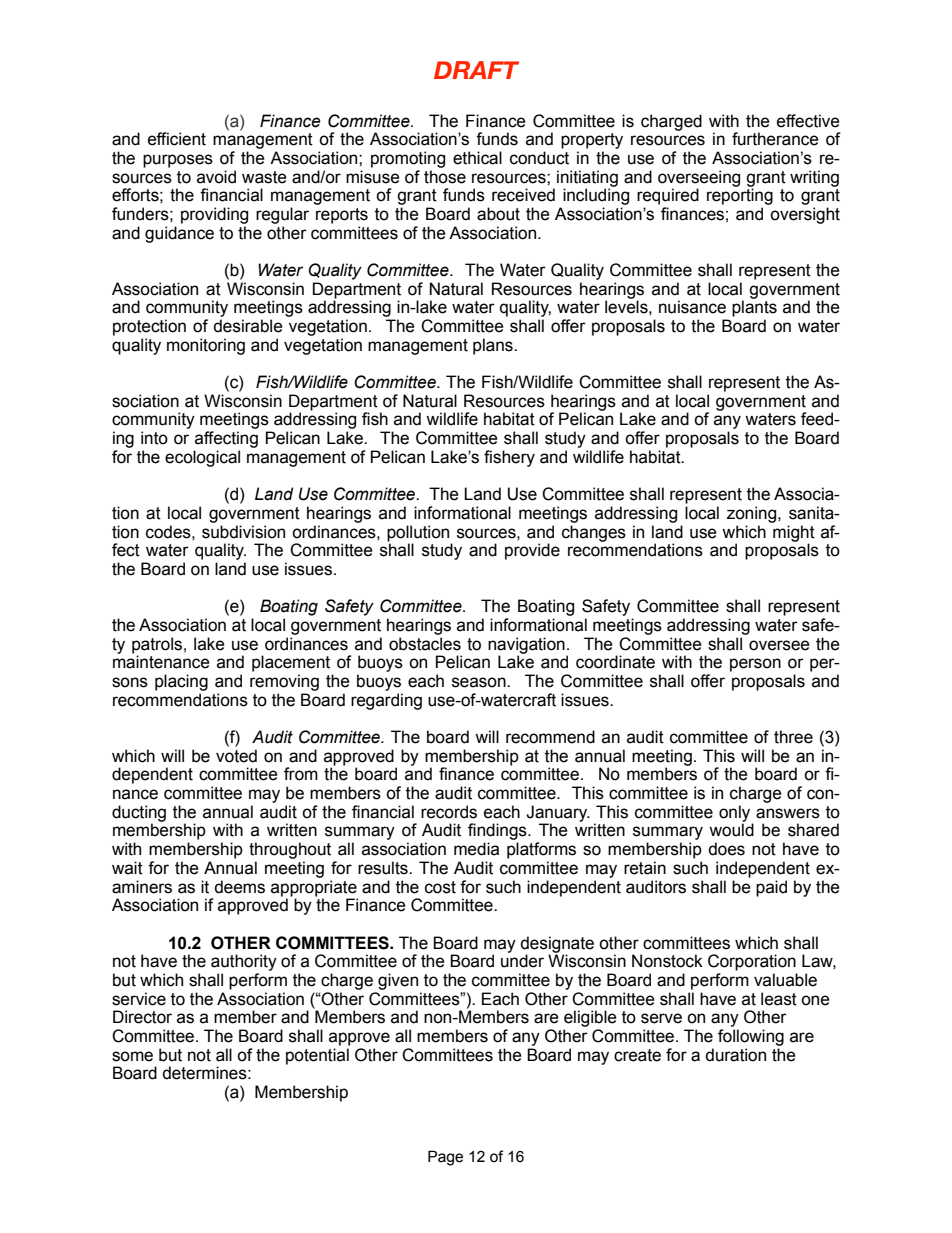 This page has height=1233, width=952. What do you see at coordinates (754, 308) in the page?
I see `plants` at bounding box center [754, 308].
